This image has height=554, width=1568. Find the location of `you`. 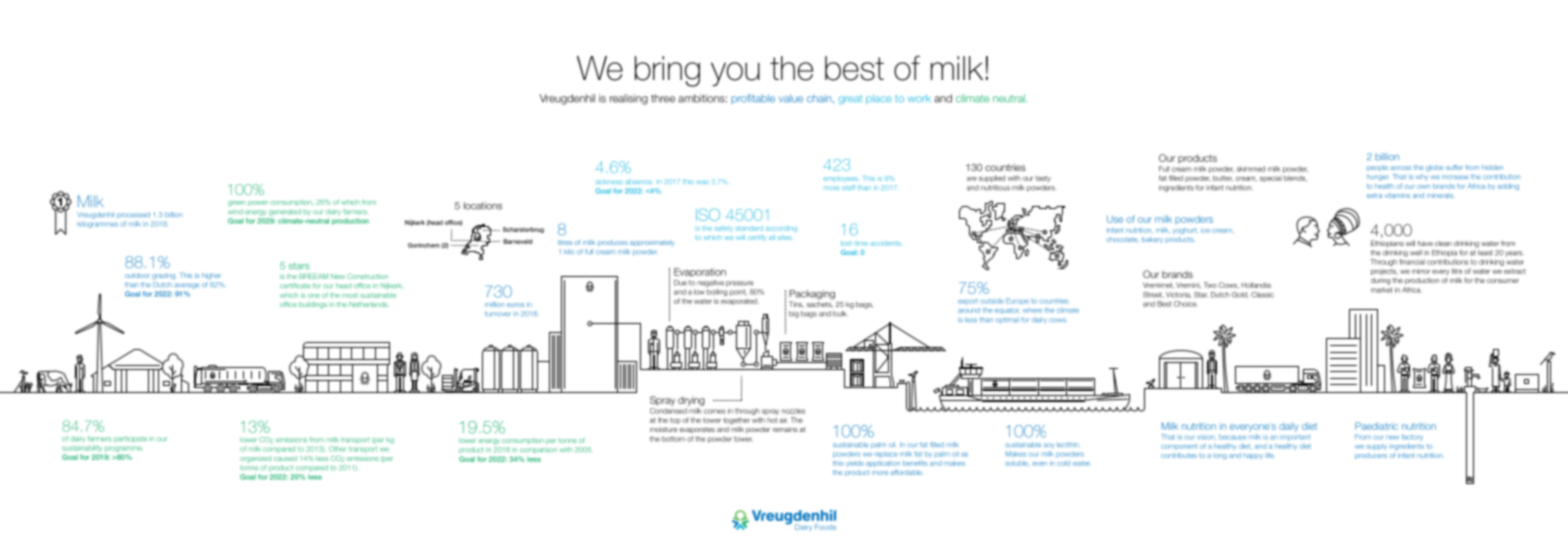

you is located at coordinates (735, 74).
